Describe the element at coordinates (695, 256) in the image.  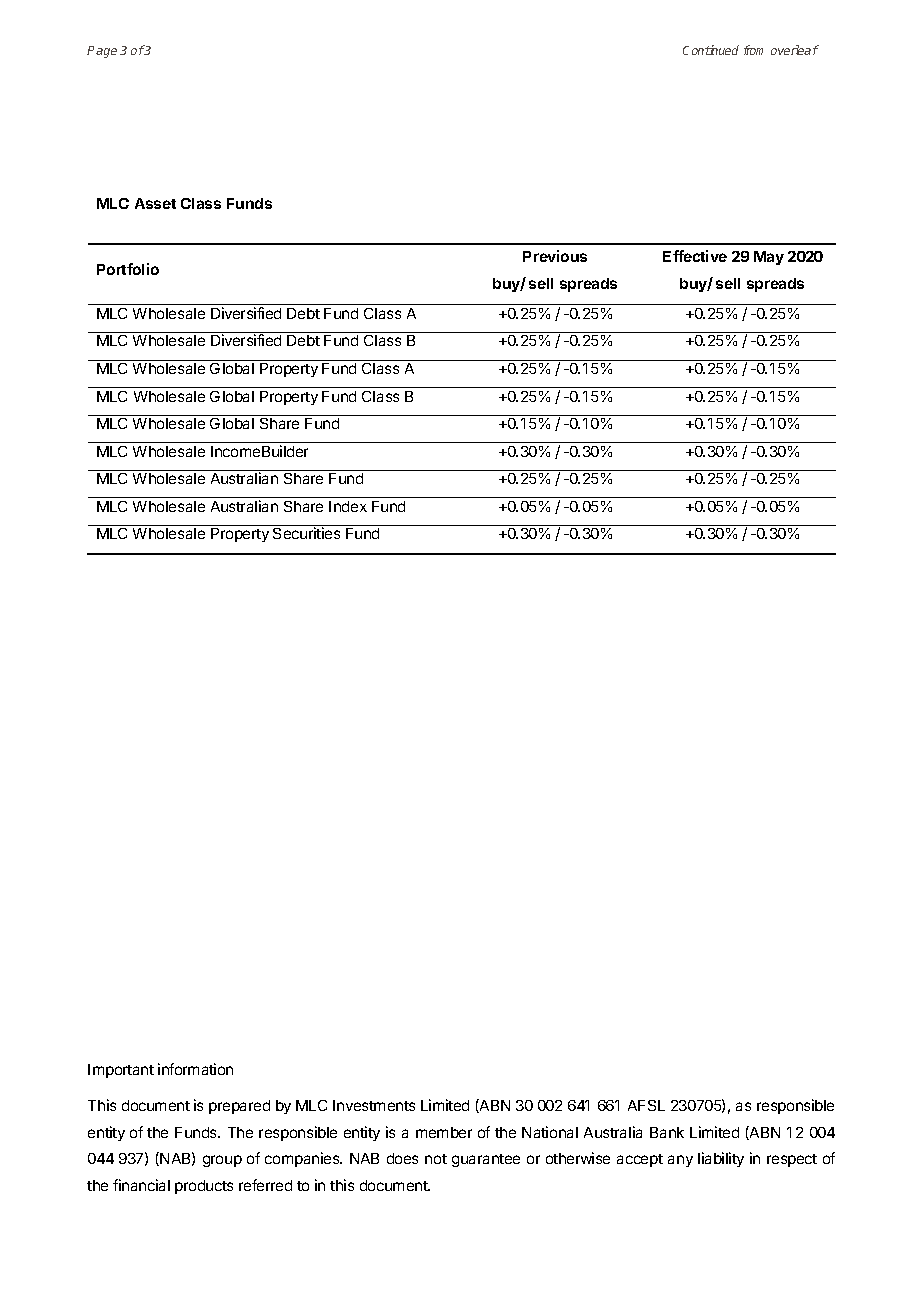
I see `Effective` at that location.
